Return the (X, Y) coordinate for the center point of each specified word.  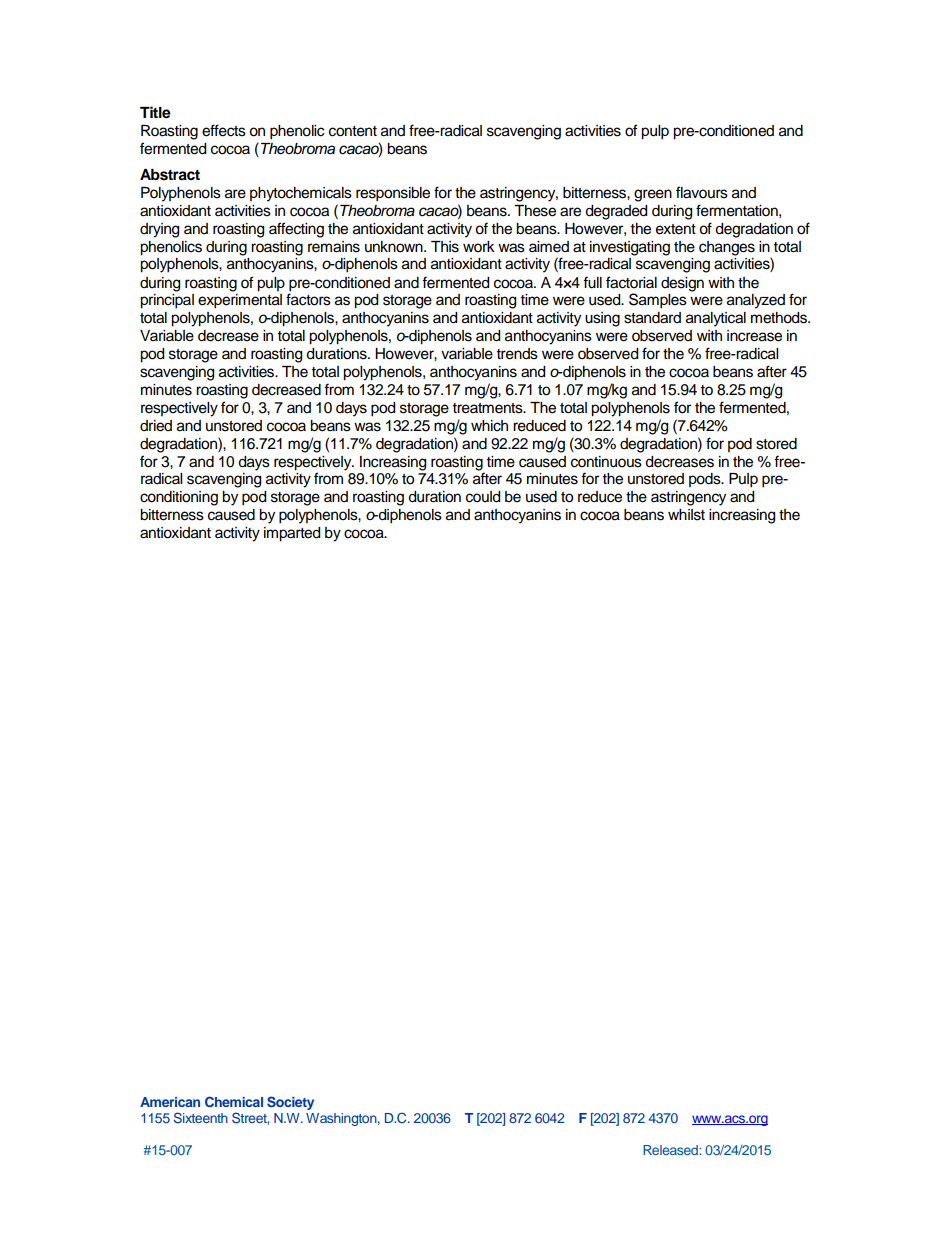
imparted (292, 534)
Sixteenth (201, 1117)
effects (224, 130)
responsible (393, 194)
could (483, 497)
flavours (702, 192)
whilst (686, 515)
